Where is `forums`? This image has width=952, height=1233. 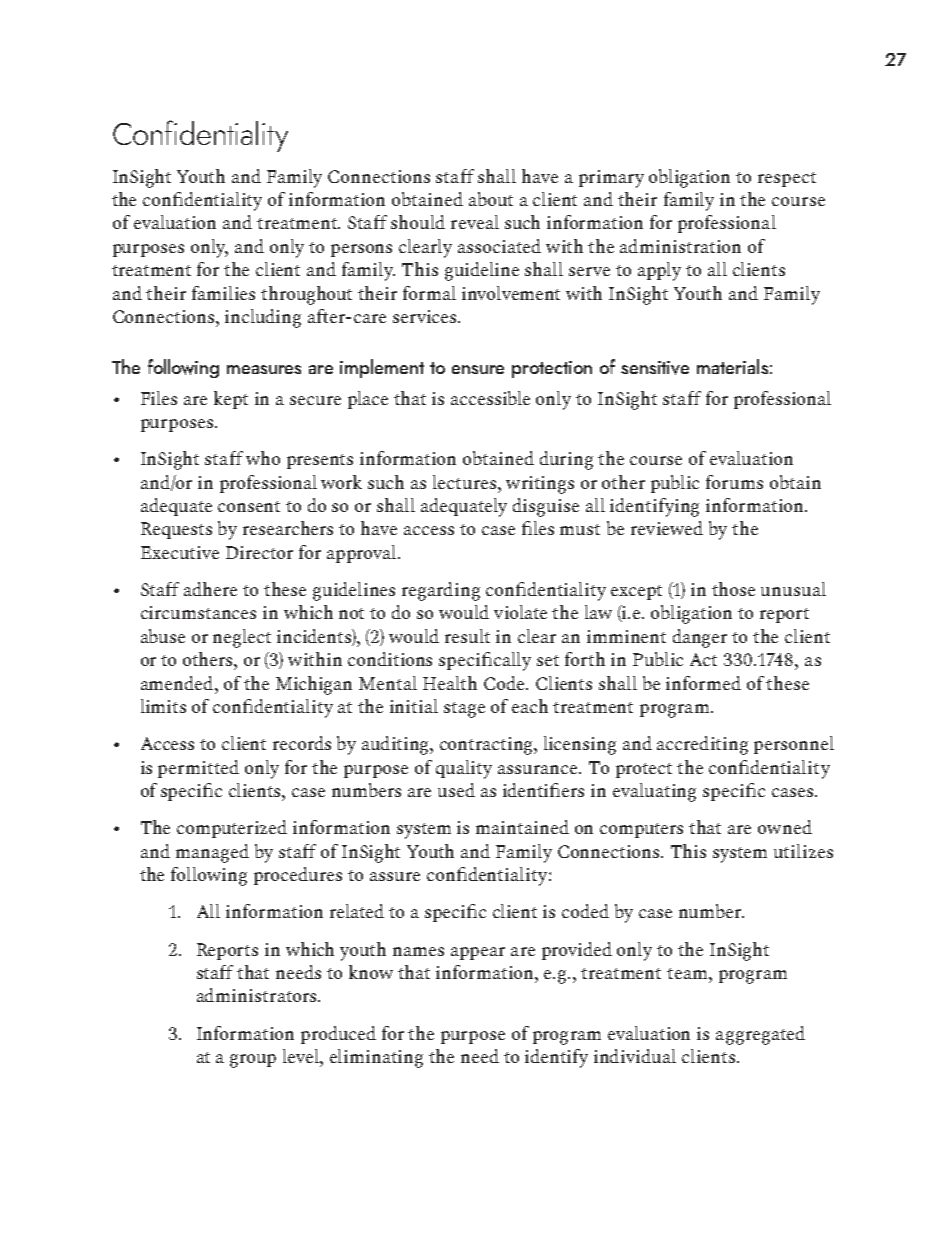 forums is located at coordinates (734, 482).
